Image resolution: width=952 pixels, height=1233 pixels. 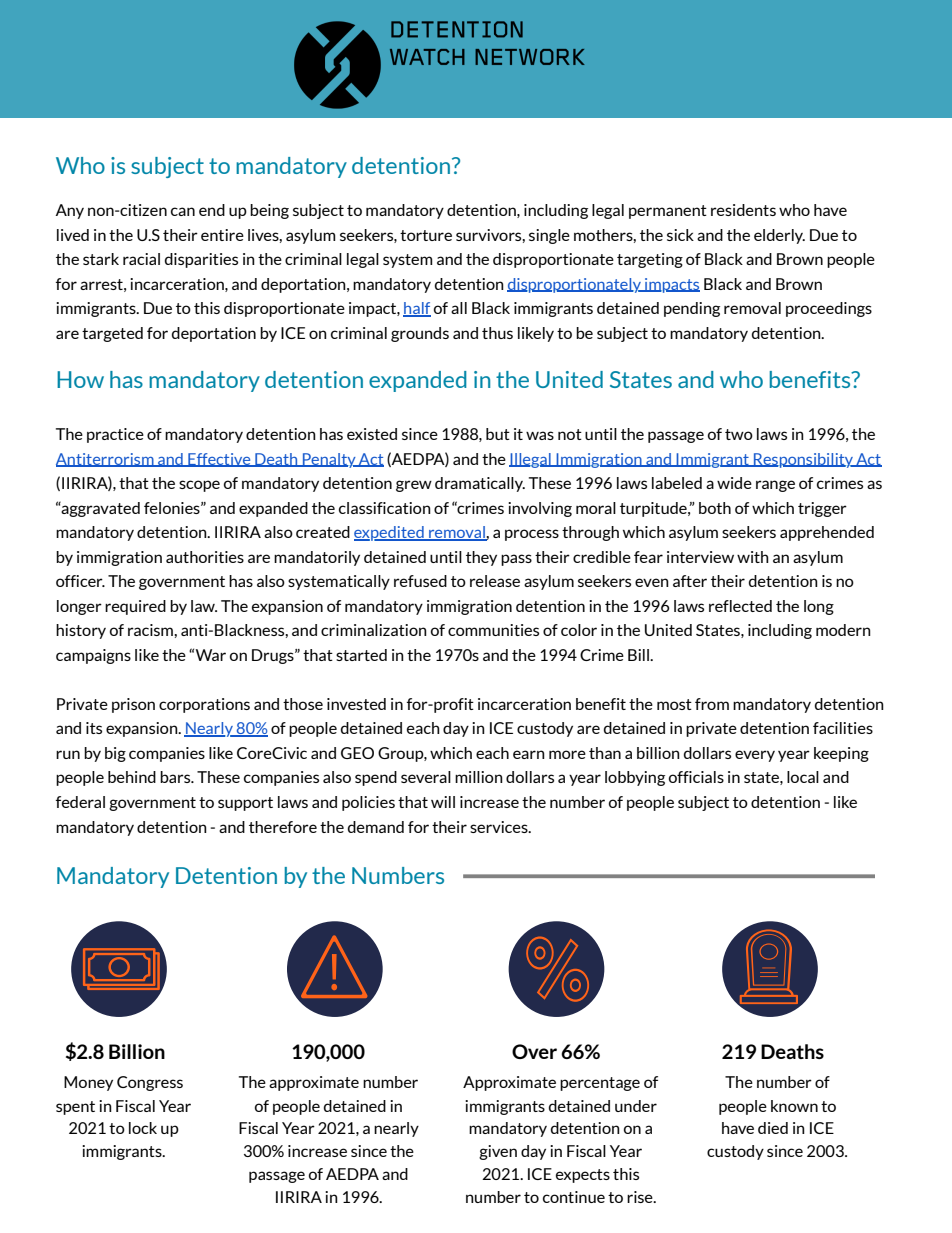 What do you see at coordinates (734, 483) in the screenshot?
I see `wide` at bounding box center [734, 483].
